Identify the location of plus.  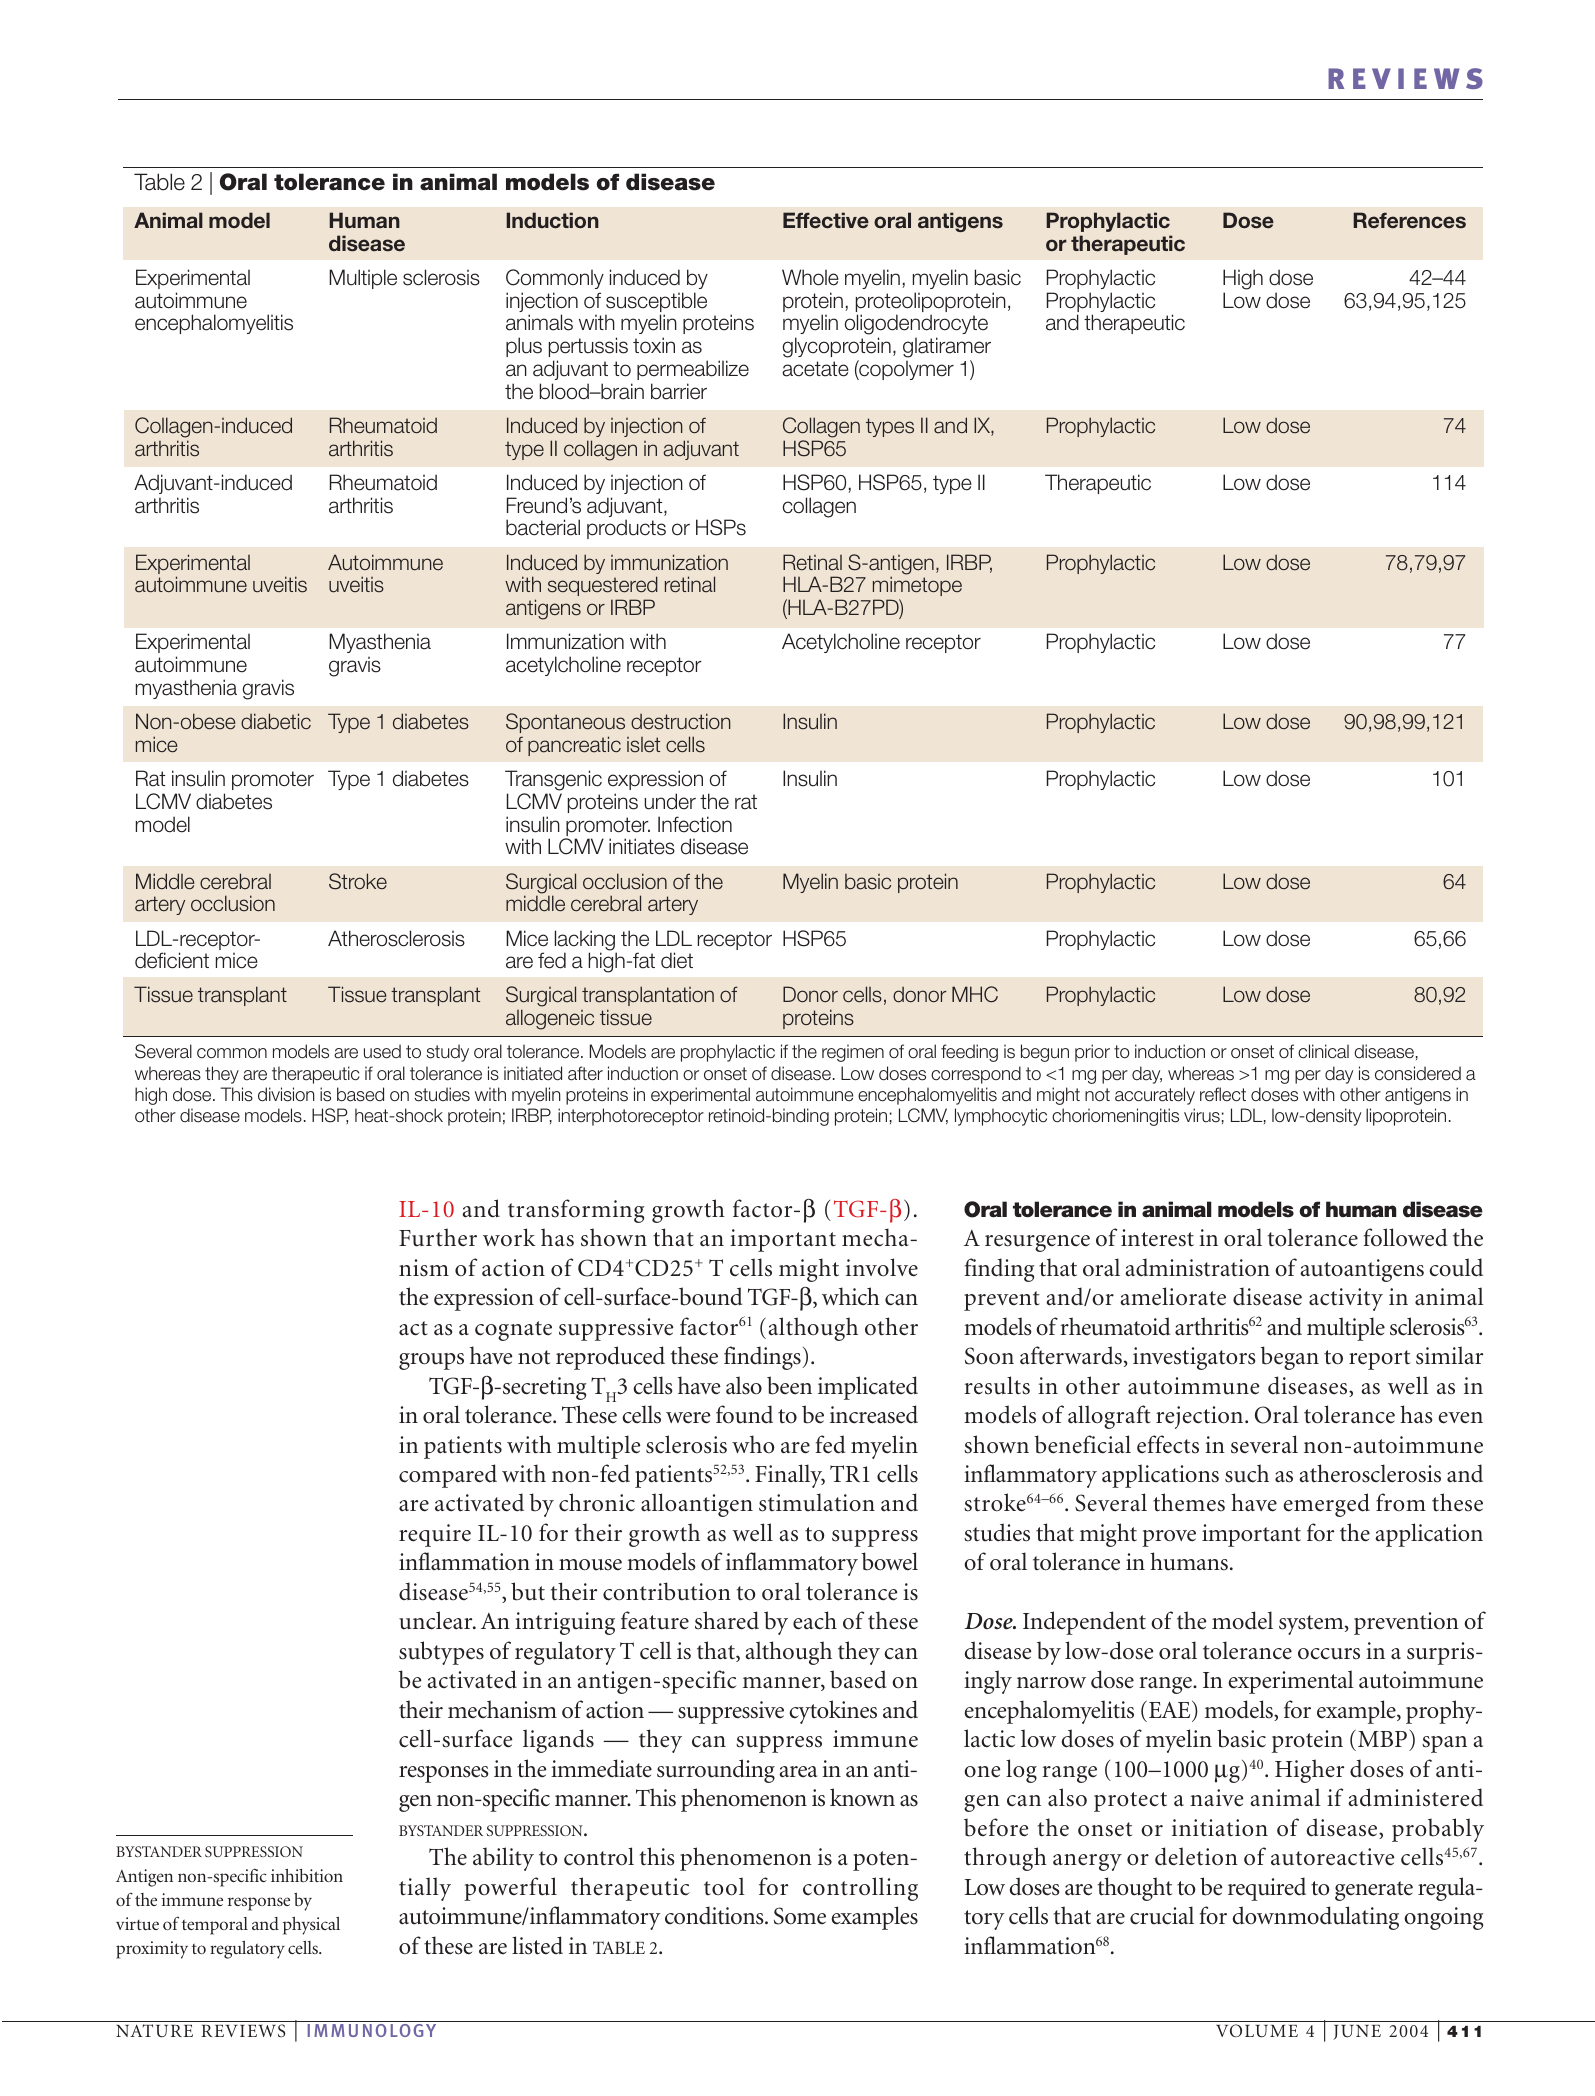
(524, 347).
